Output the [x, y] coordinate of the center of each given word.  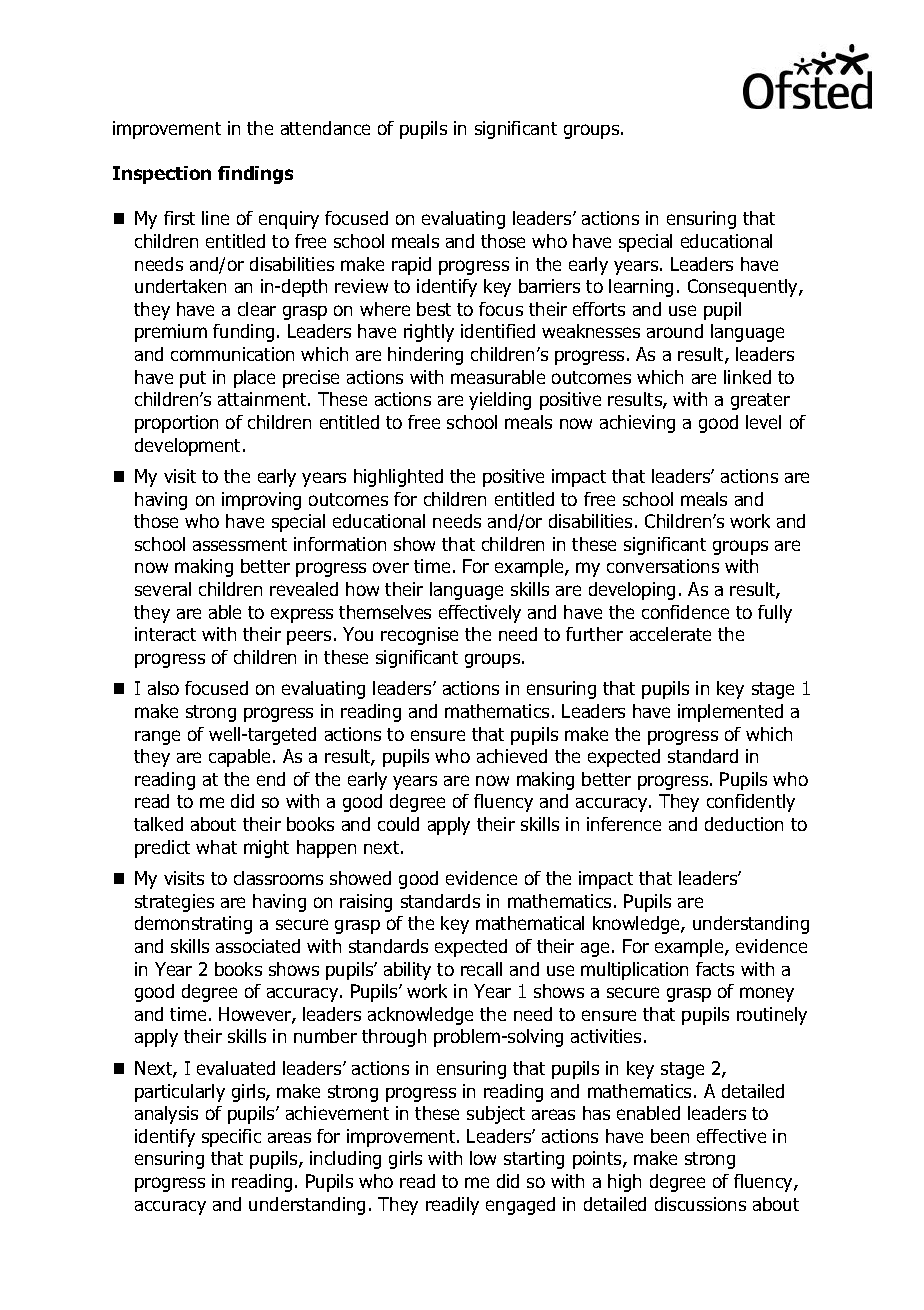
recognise [419, 636]
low [483, 1158]
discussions [700, 1204]
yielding [500, 401]
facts [715, 969]
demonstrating [193, 925]
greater [760, 401]
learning [641, 288]
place [254, 379]
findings [255, 175]
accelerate [670, 634]
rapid [411, 266]
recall [481, 969]
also [163, 688]
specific [231, 1138]
